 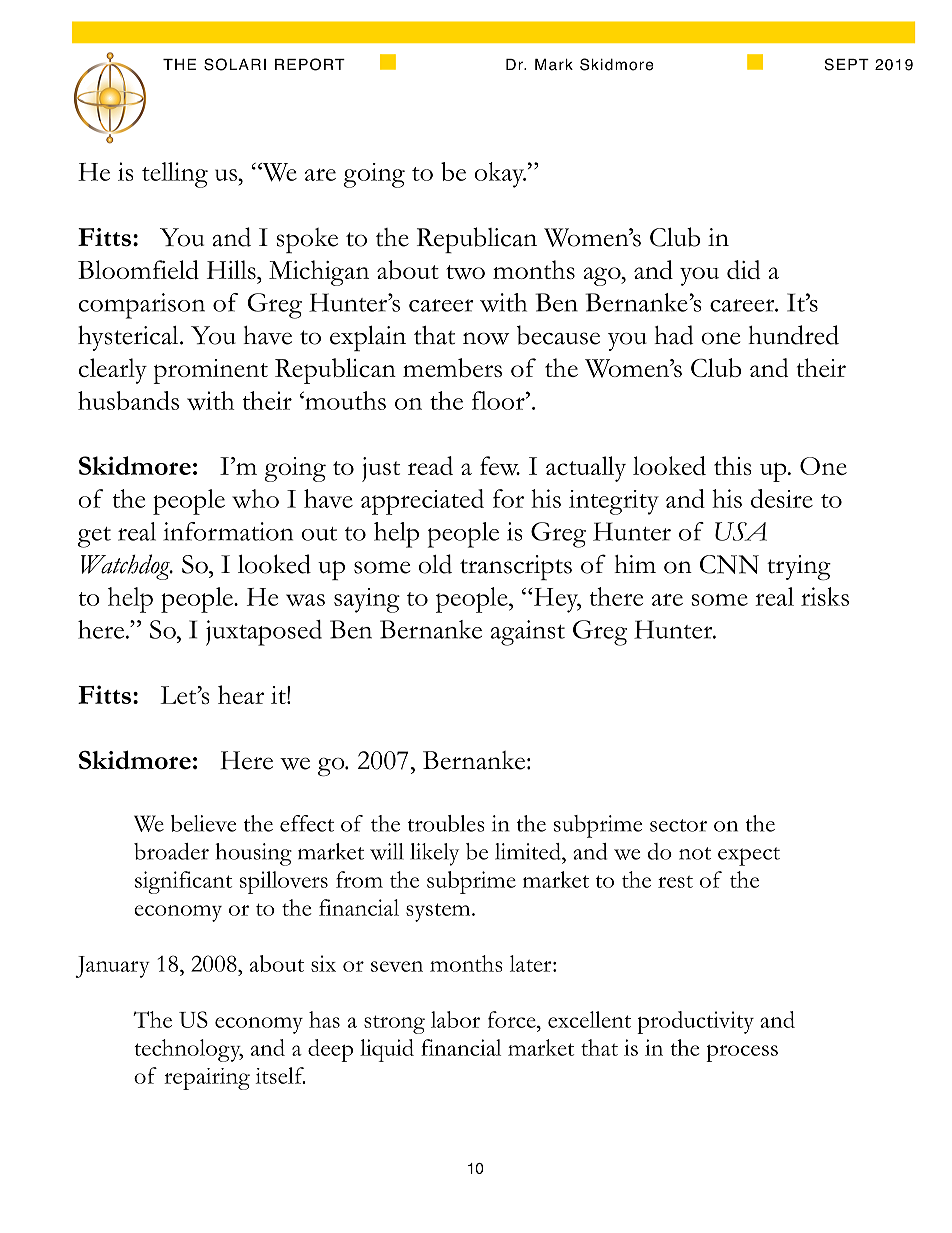 I want to click on hysterical, so click(x=129, y=338).
